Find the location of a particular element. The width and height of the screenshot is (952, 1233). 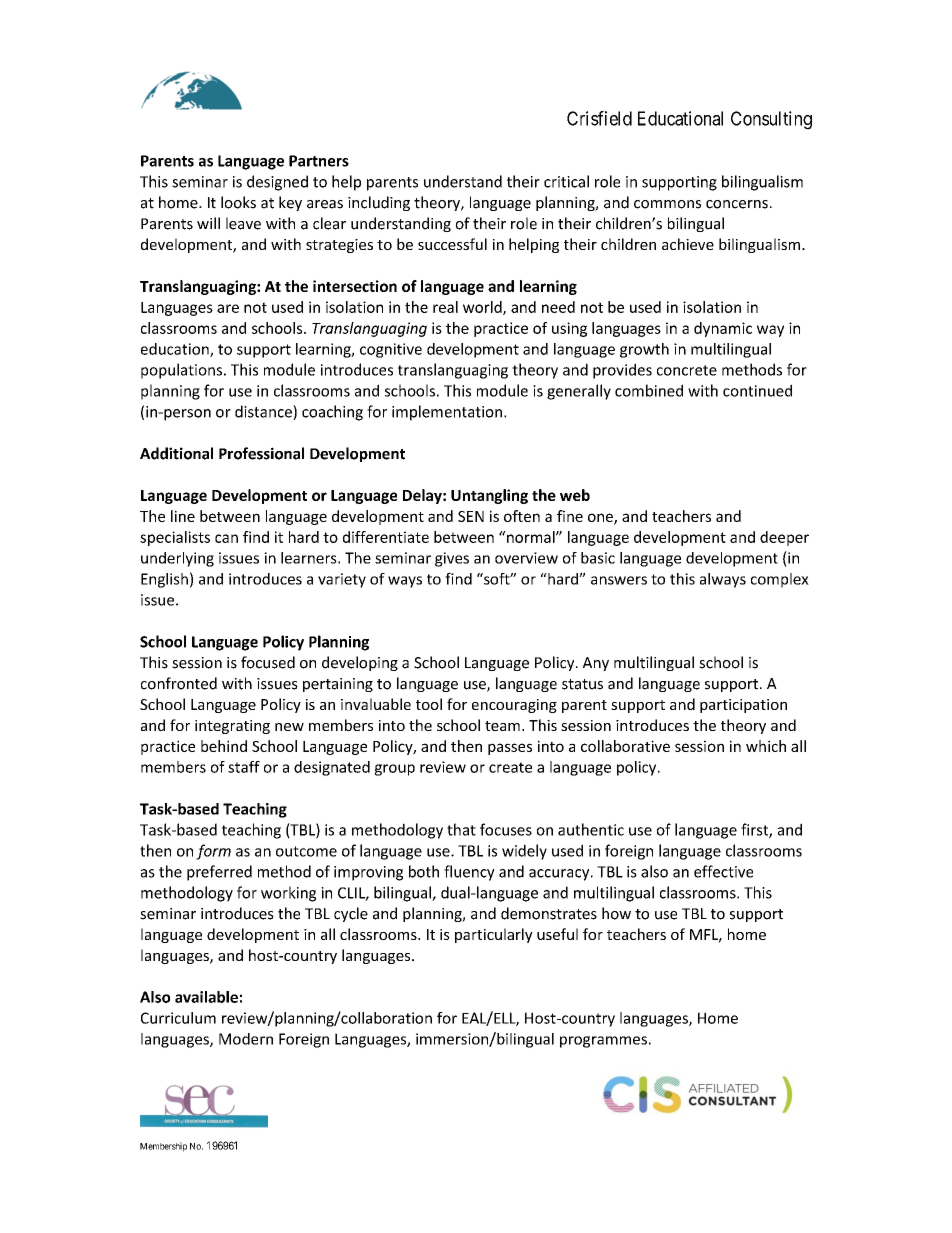

implementation is located at coordinates (447, 413).
